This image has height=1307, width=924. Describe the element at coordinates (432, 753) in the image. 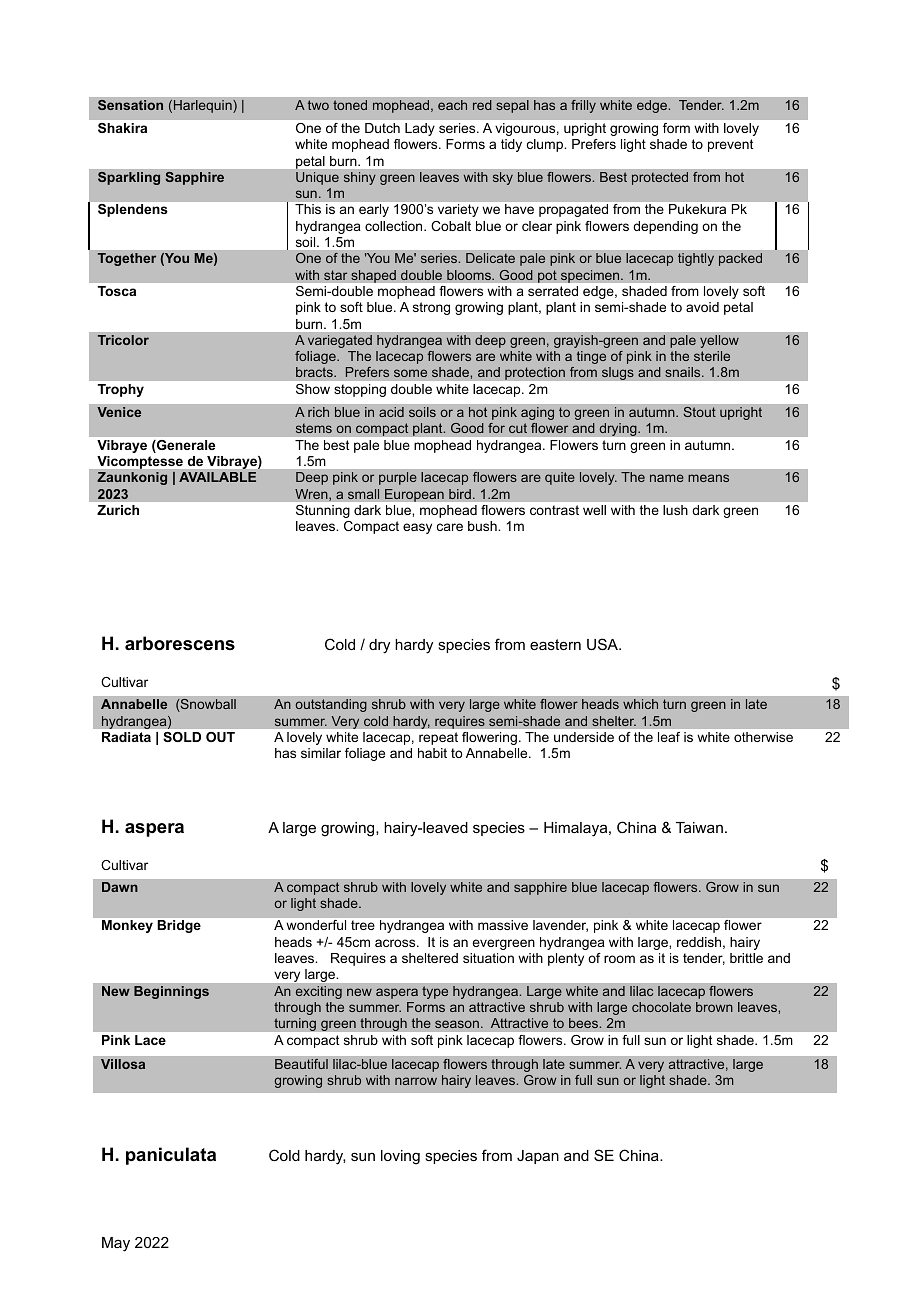

I see `habit` at that location.
